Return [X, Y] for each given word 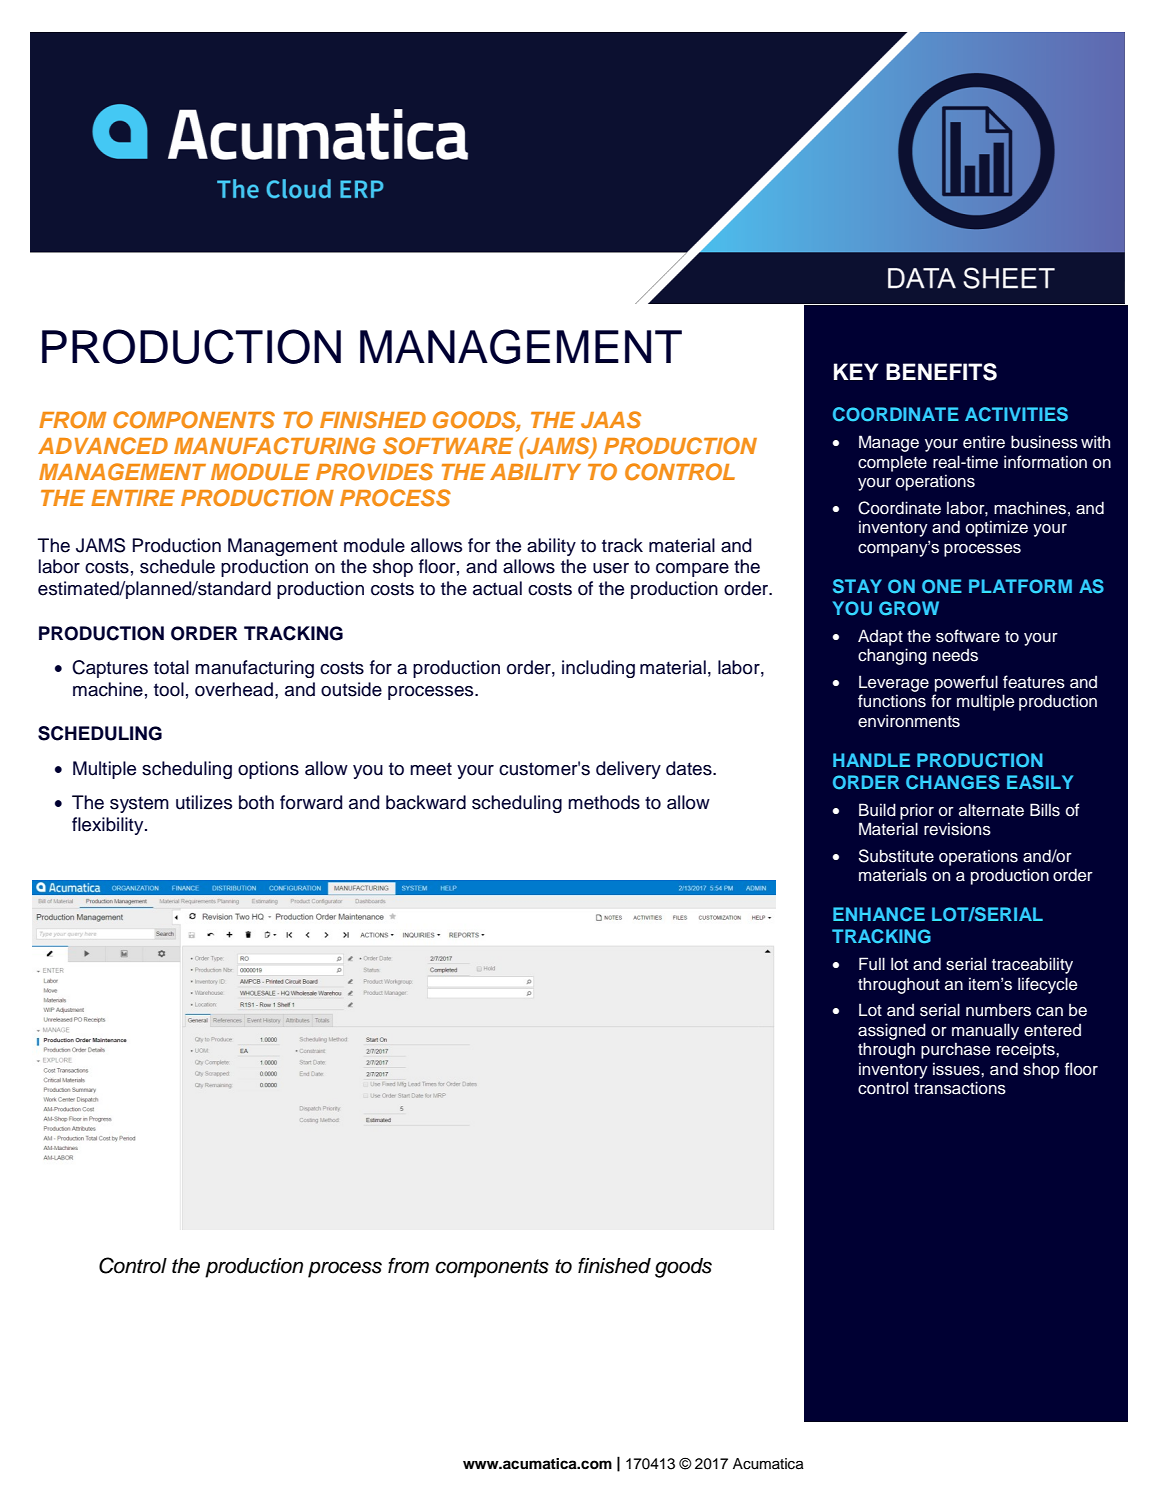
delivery [628, 770]
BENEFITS [941, 372]
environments [909, 721]
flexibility [109, 826]
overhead [234, 689]
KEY [856, 371]
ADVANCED [103, 446]
